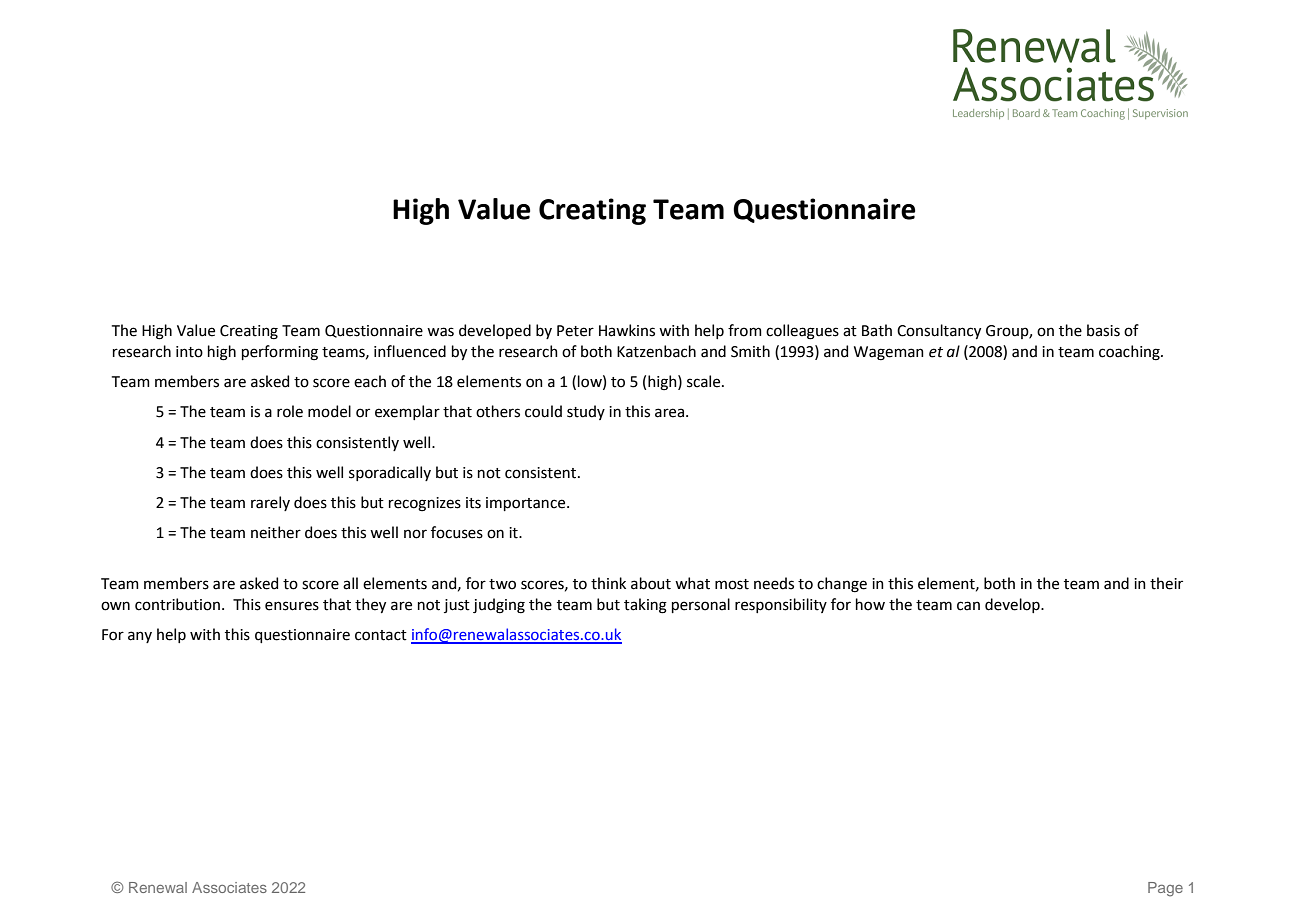 The height and width of the screenshot is (924, 1308). I want to click on basis, so click(1103, 330).
